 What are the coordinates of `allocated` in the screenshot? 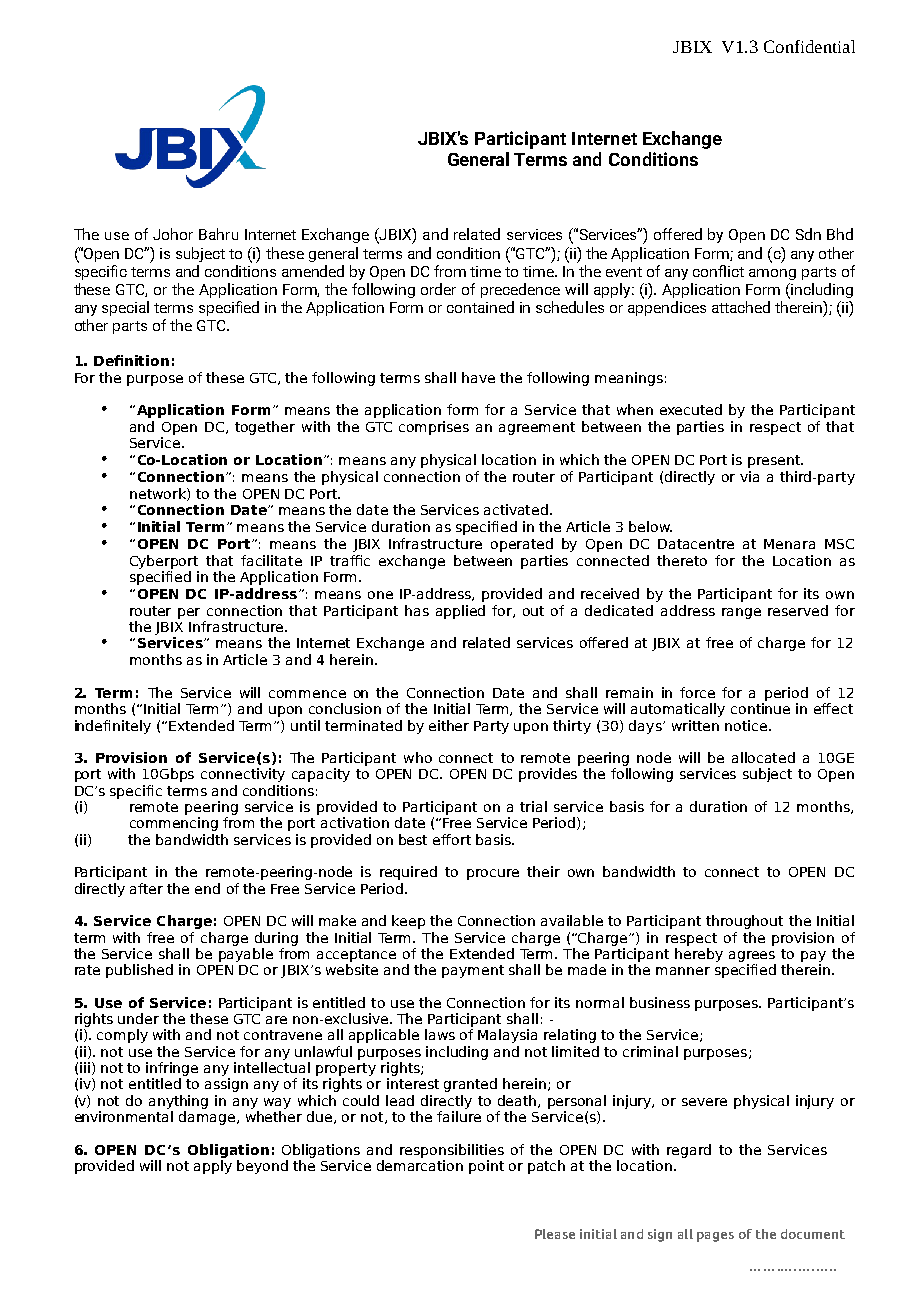 It's located at (763, 757).
